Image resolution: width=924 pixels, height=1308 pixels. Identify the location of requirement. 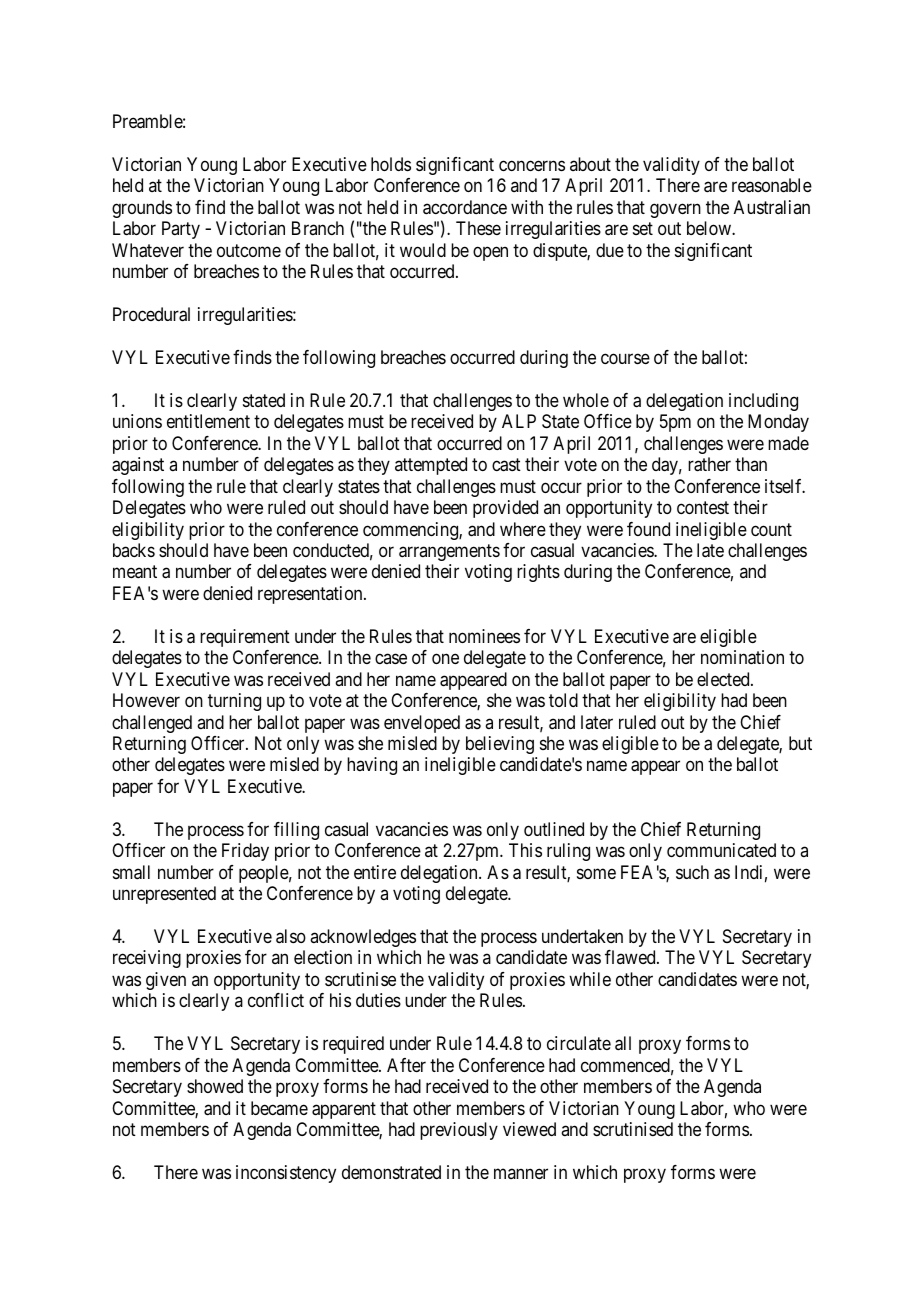
(245, 638).
